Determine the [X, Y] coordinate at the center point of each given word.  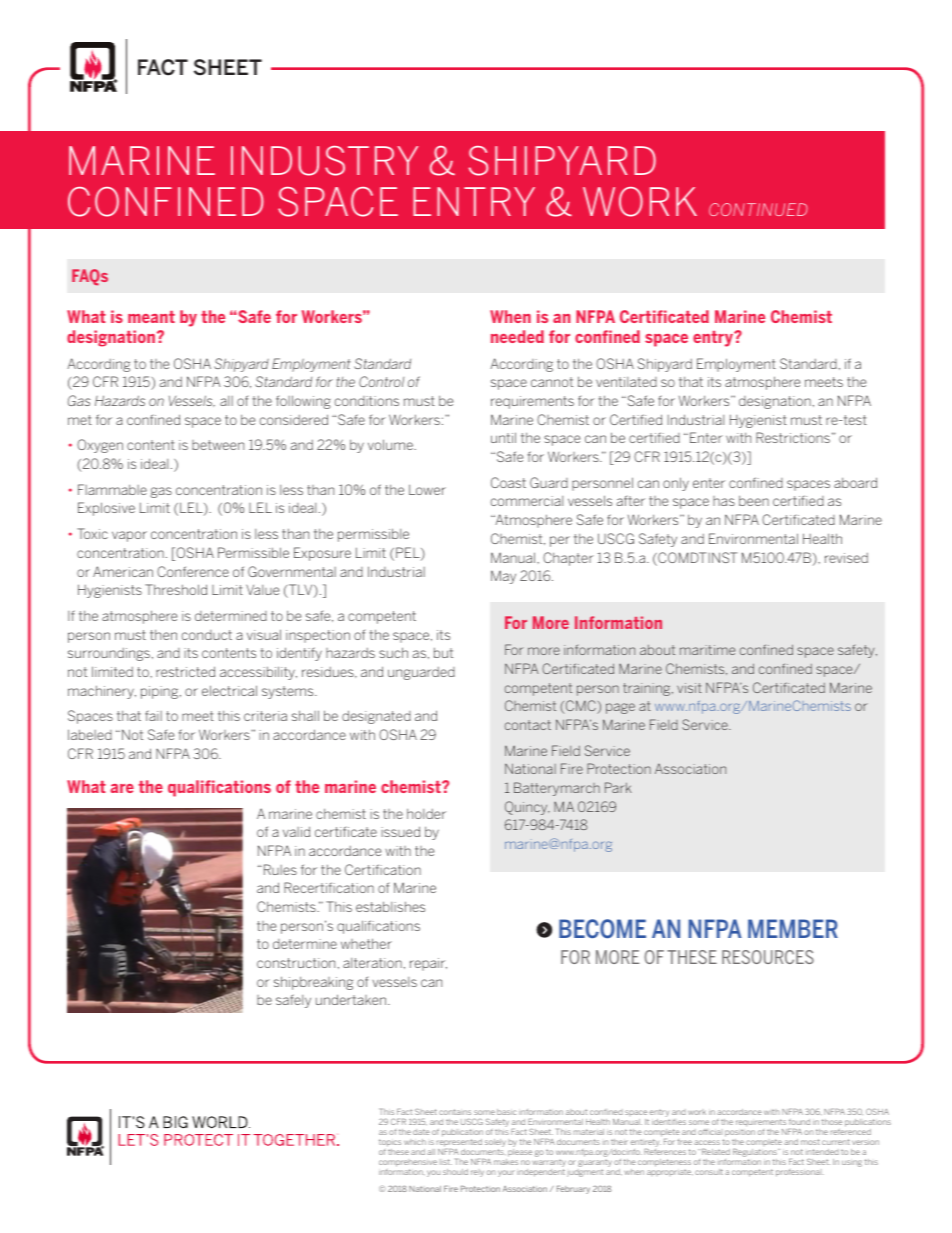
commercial [527, 501]
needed [517, 336]
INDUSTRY [324, 161]
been [754, 501]
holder [426, 814]
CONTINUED [758, 209]
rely [477, 1173]
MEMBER [793, 928]
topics [390, 1144]
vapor [129, 536]
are [122, 788]
